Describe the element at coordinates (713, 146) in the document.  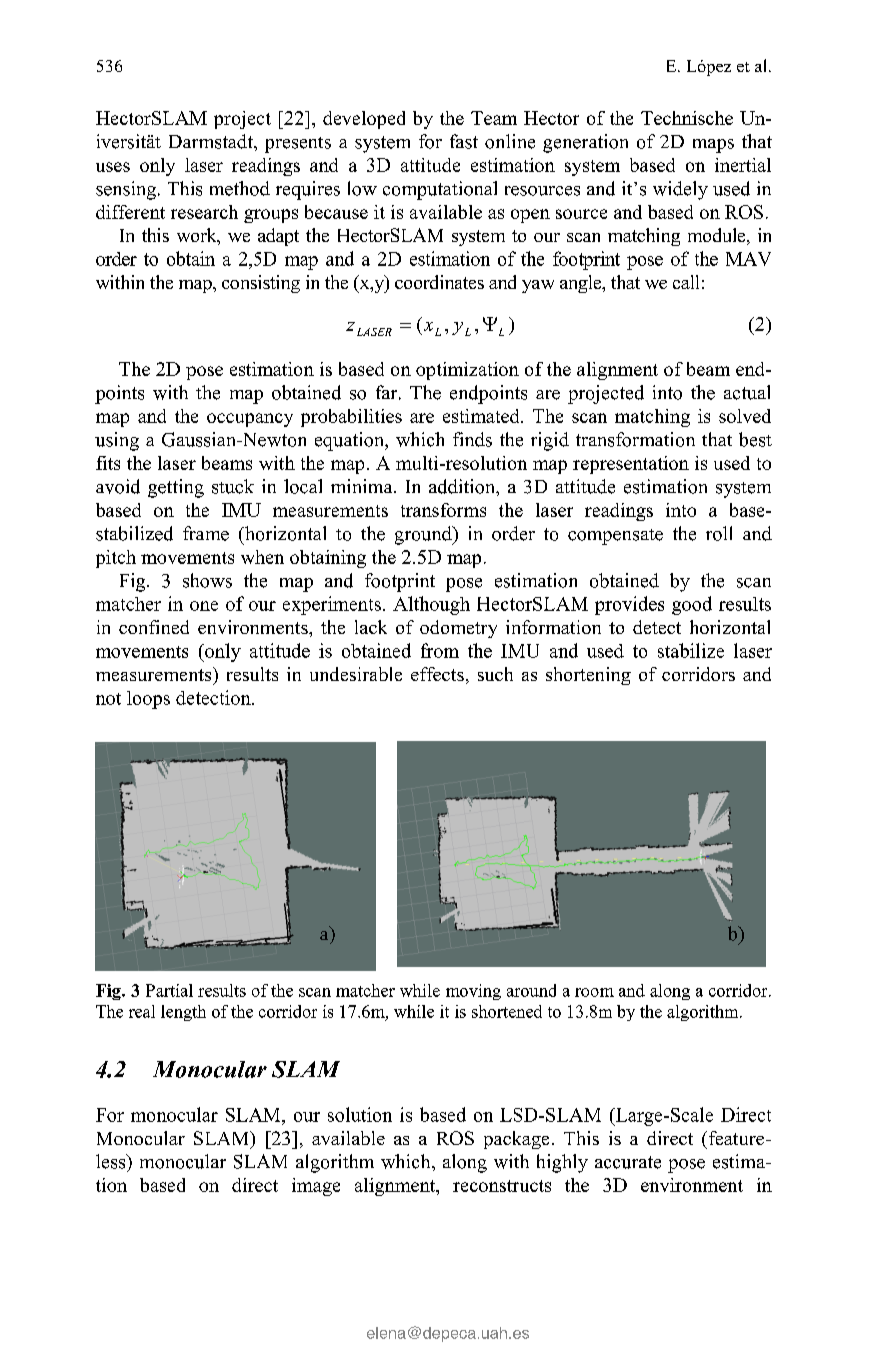
I see `maps` at that location.
